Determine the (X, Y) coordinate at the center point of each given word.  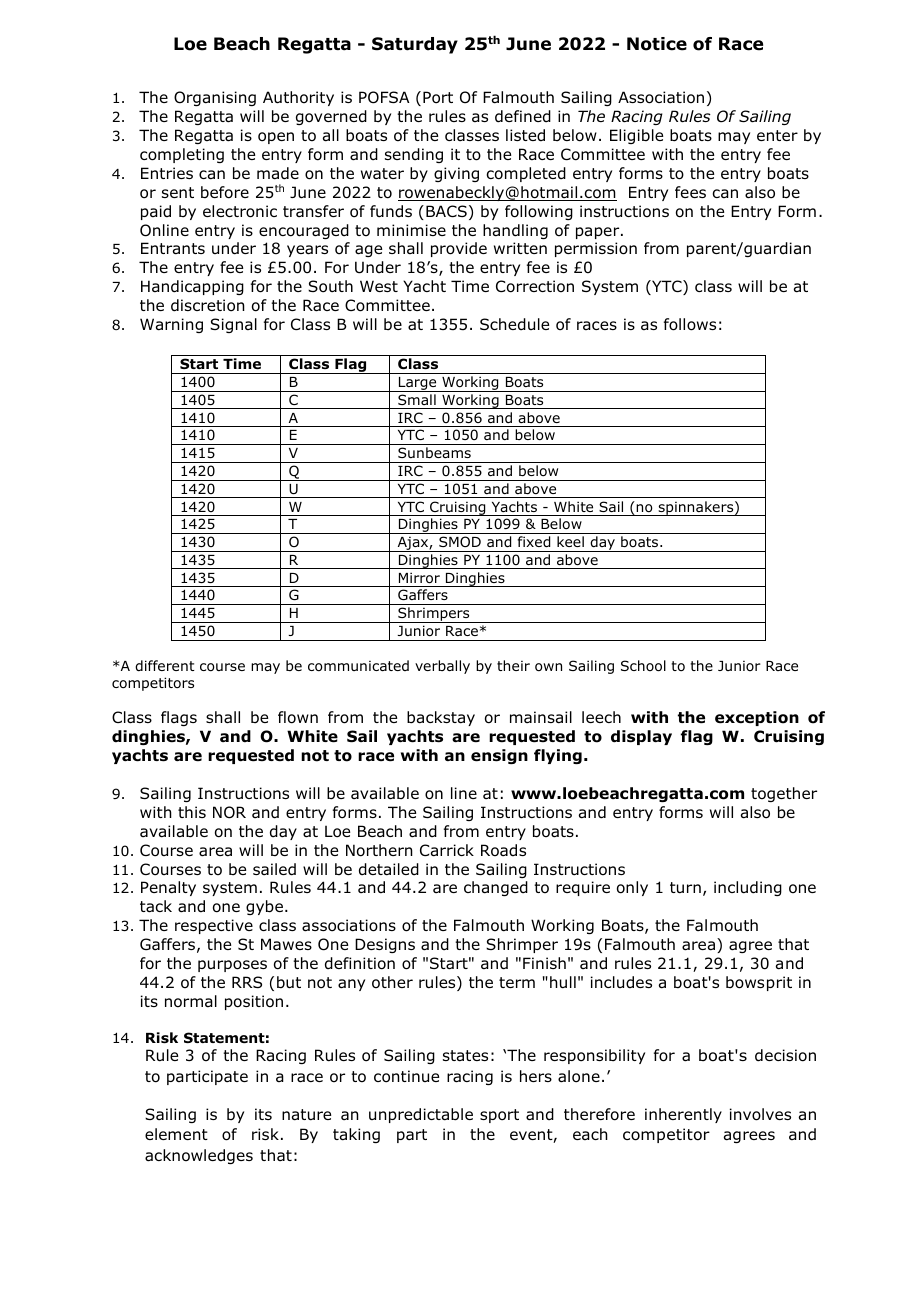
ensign (499, 756)
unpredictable (421, 1115)
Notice (657, 44)
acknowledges (199, 1156)
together (784, 794)
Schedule (514, 324)
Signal (233, 325)
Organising (215, 98)
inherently (683, 1115)
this (192, 812)
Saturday (415, 45)
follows (690, 324)
